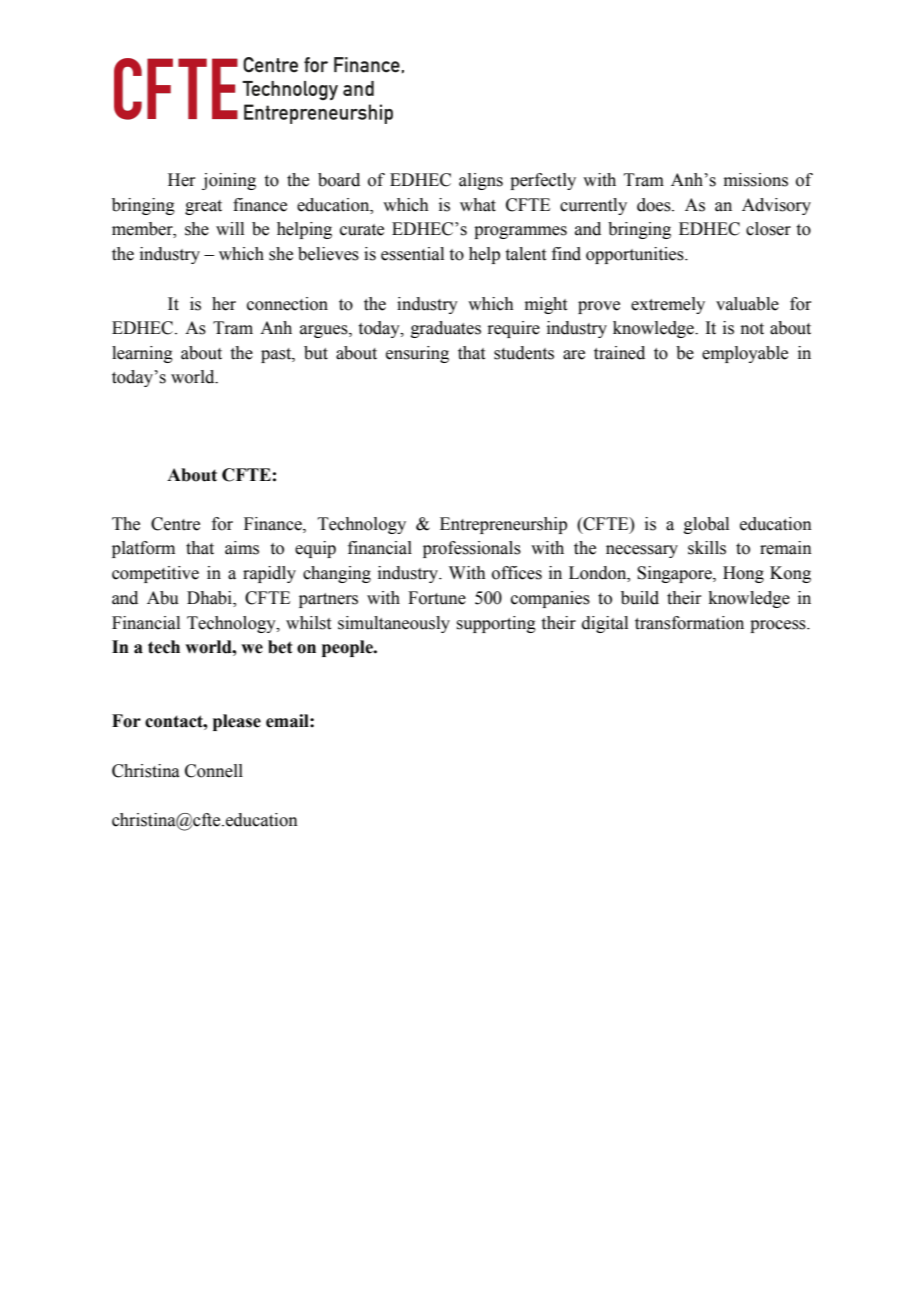  What do you see at coordinates (478, 205) in the screenshot?
I see `what` at bounding box center [478, 205].
